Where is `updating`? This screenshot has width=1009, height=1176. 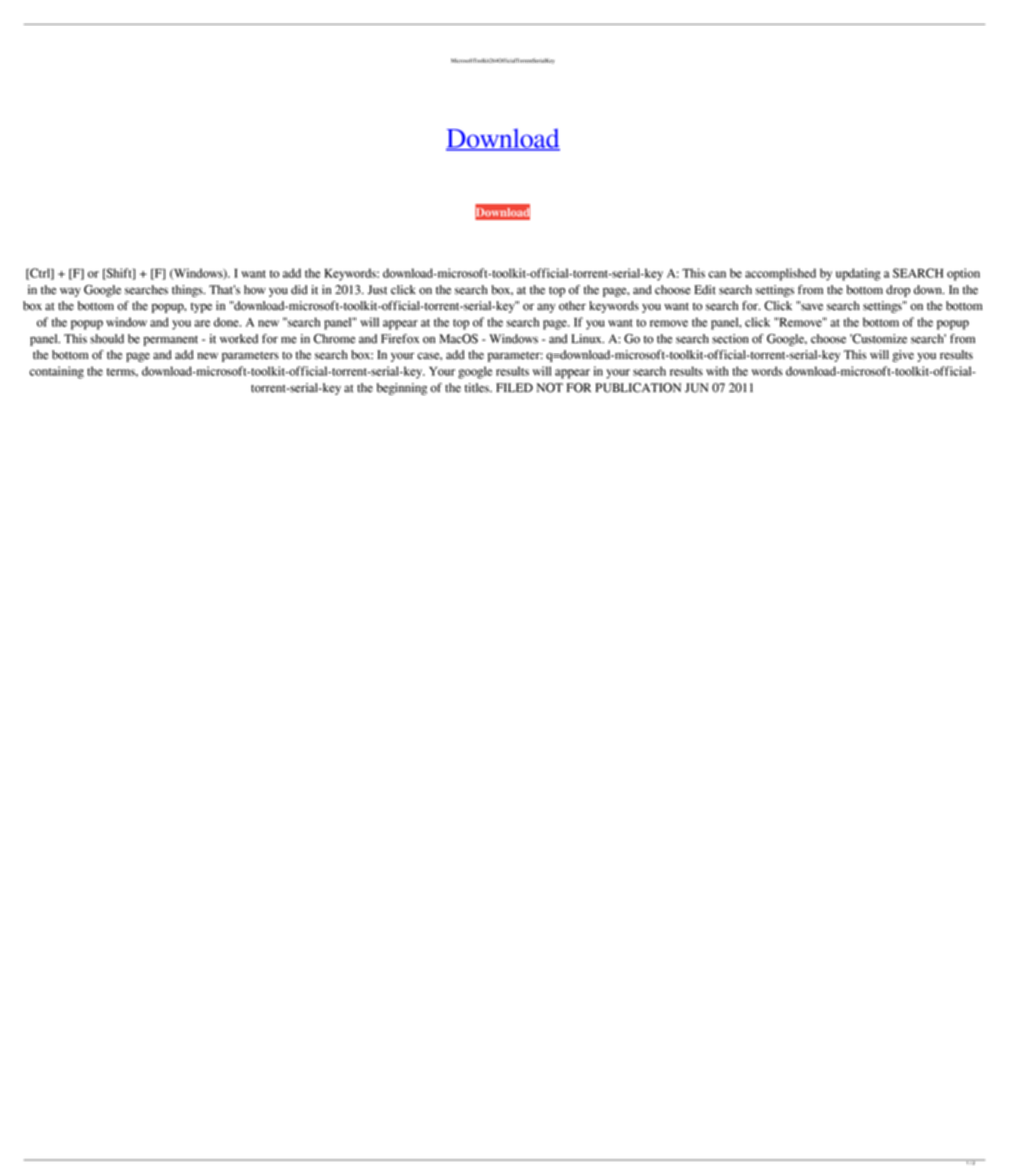 updating is located at coordinates (858, 274).
